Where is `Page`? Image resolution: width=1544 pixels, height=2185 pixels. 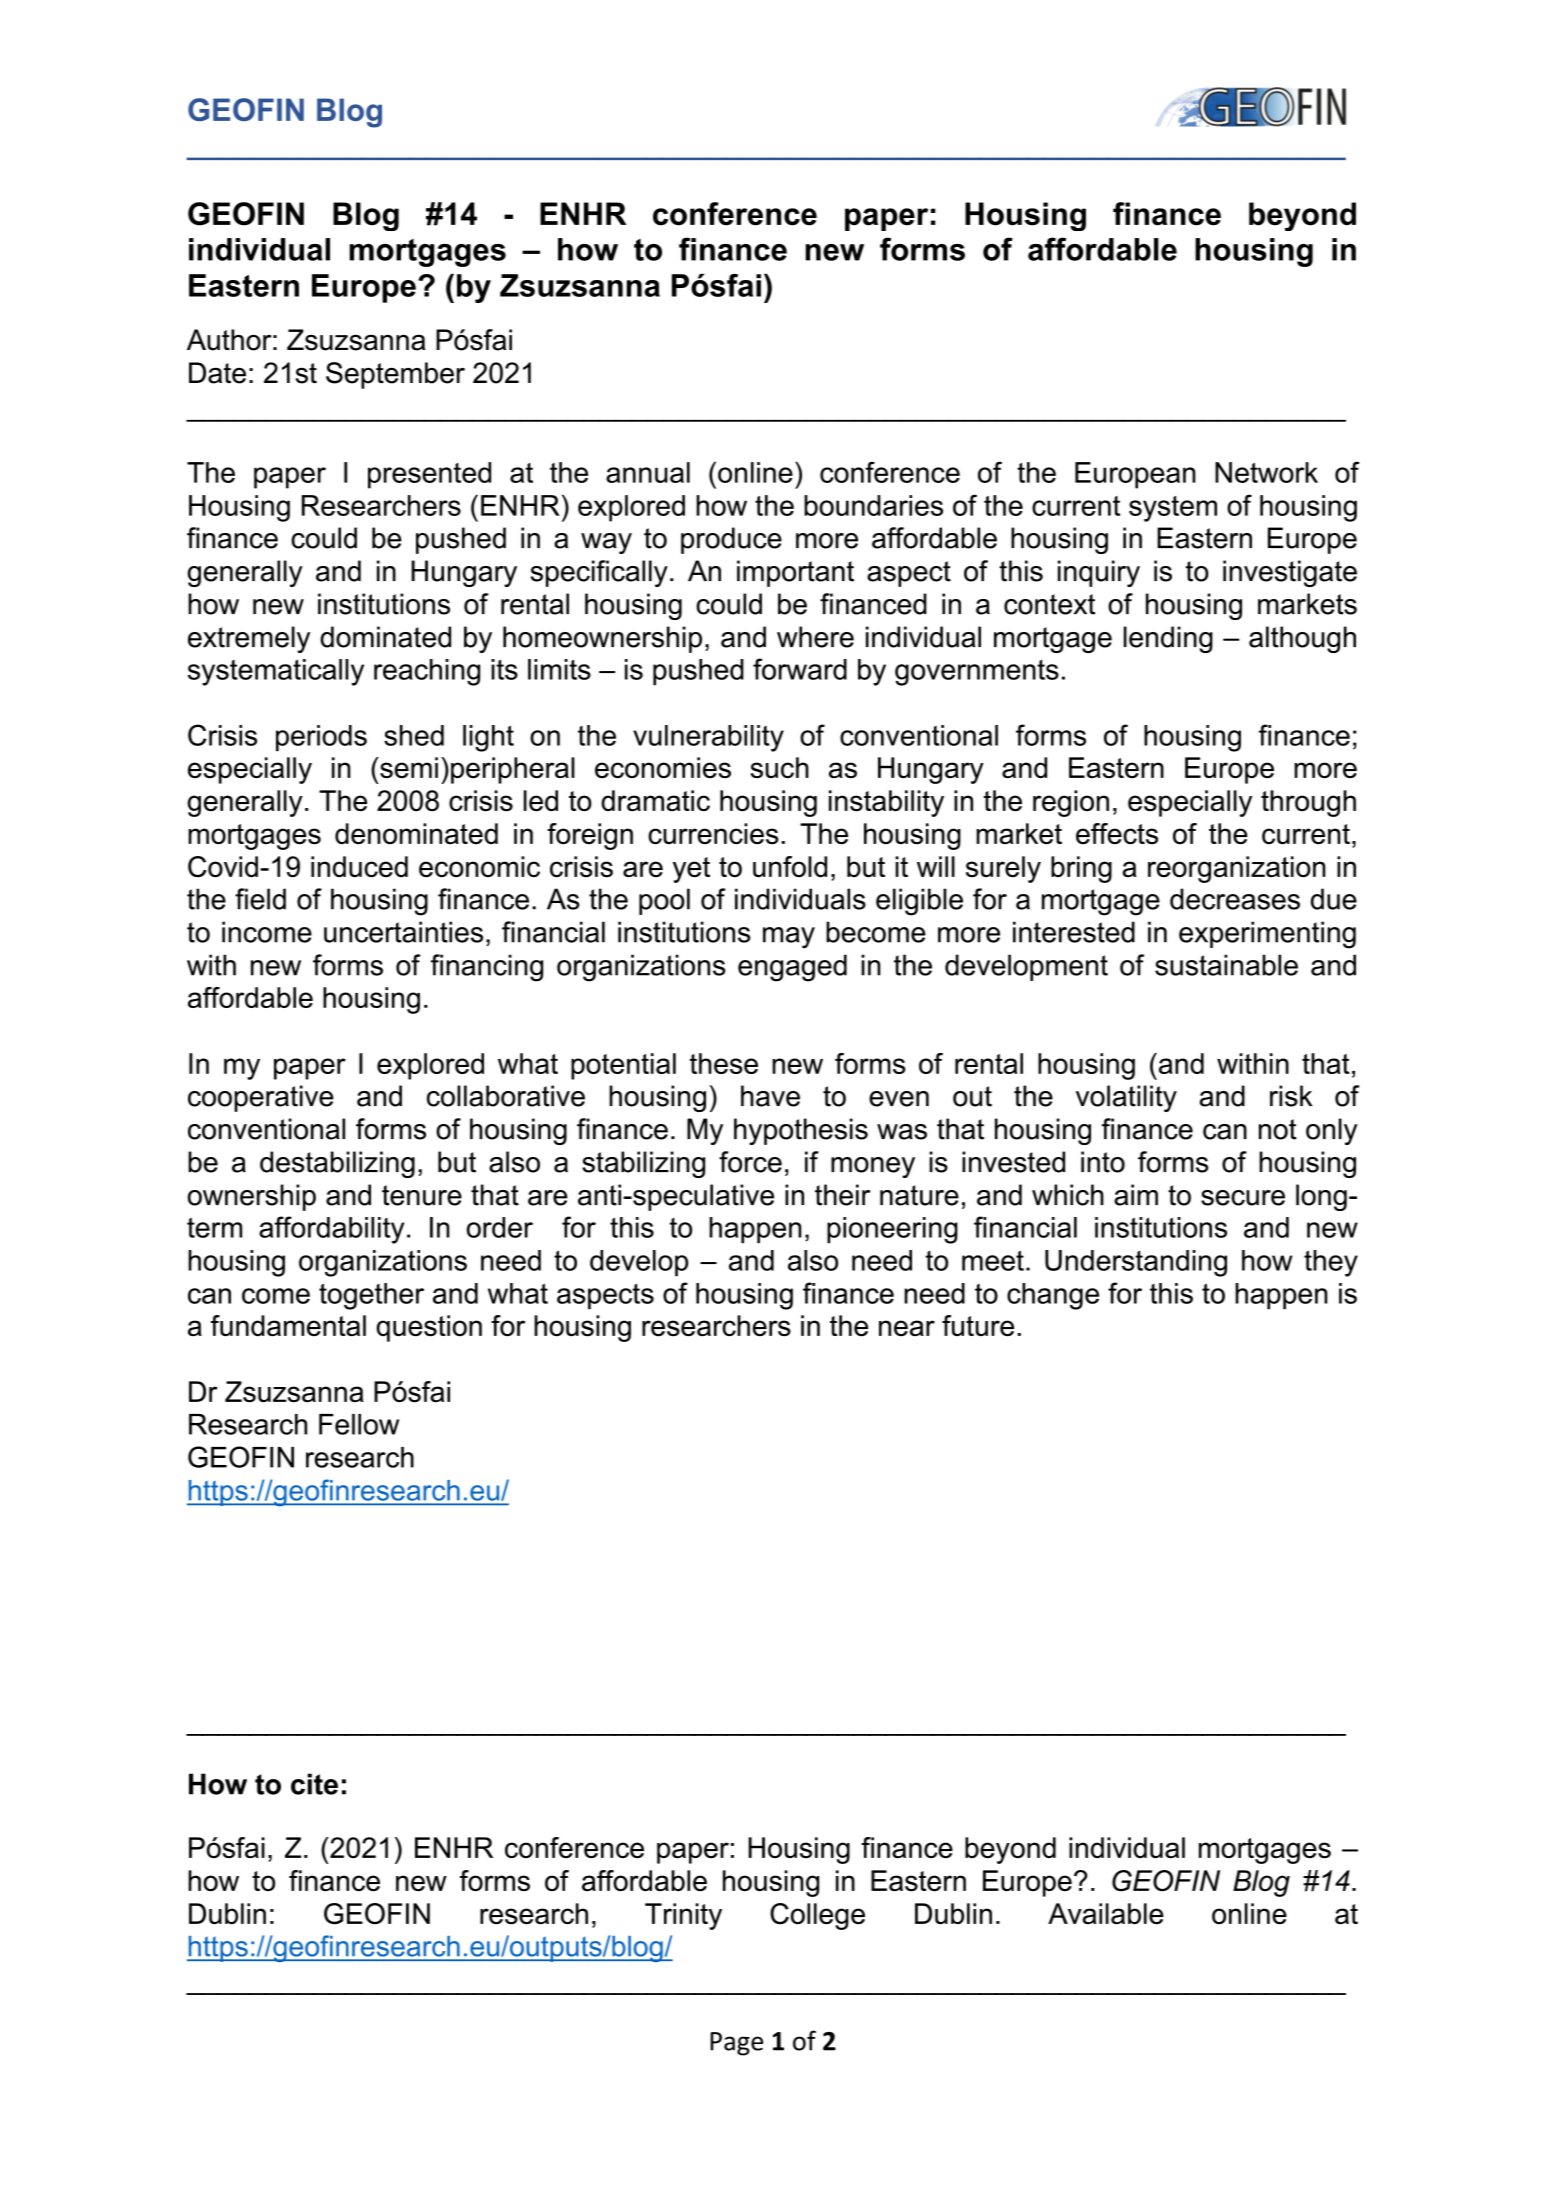
Page is located at coordinates (736, 2044).
